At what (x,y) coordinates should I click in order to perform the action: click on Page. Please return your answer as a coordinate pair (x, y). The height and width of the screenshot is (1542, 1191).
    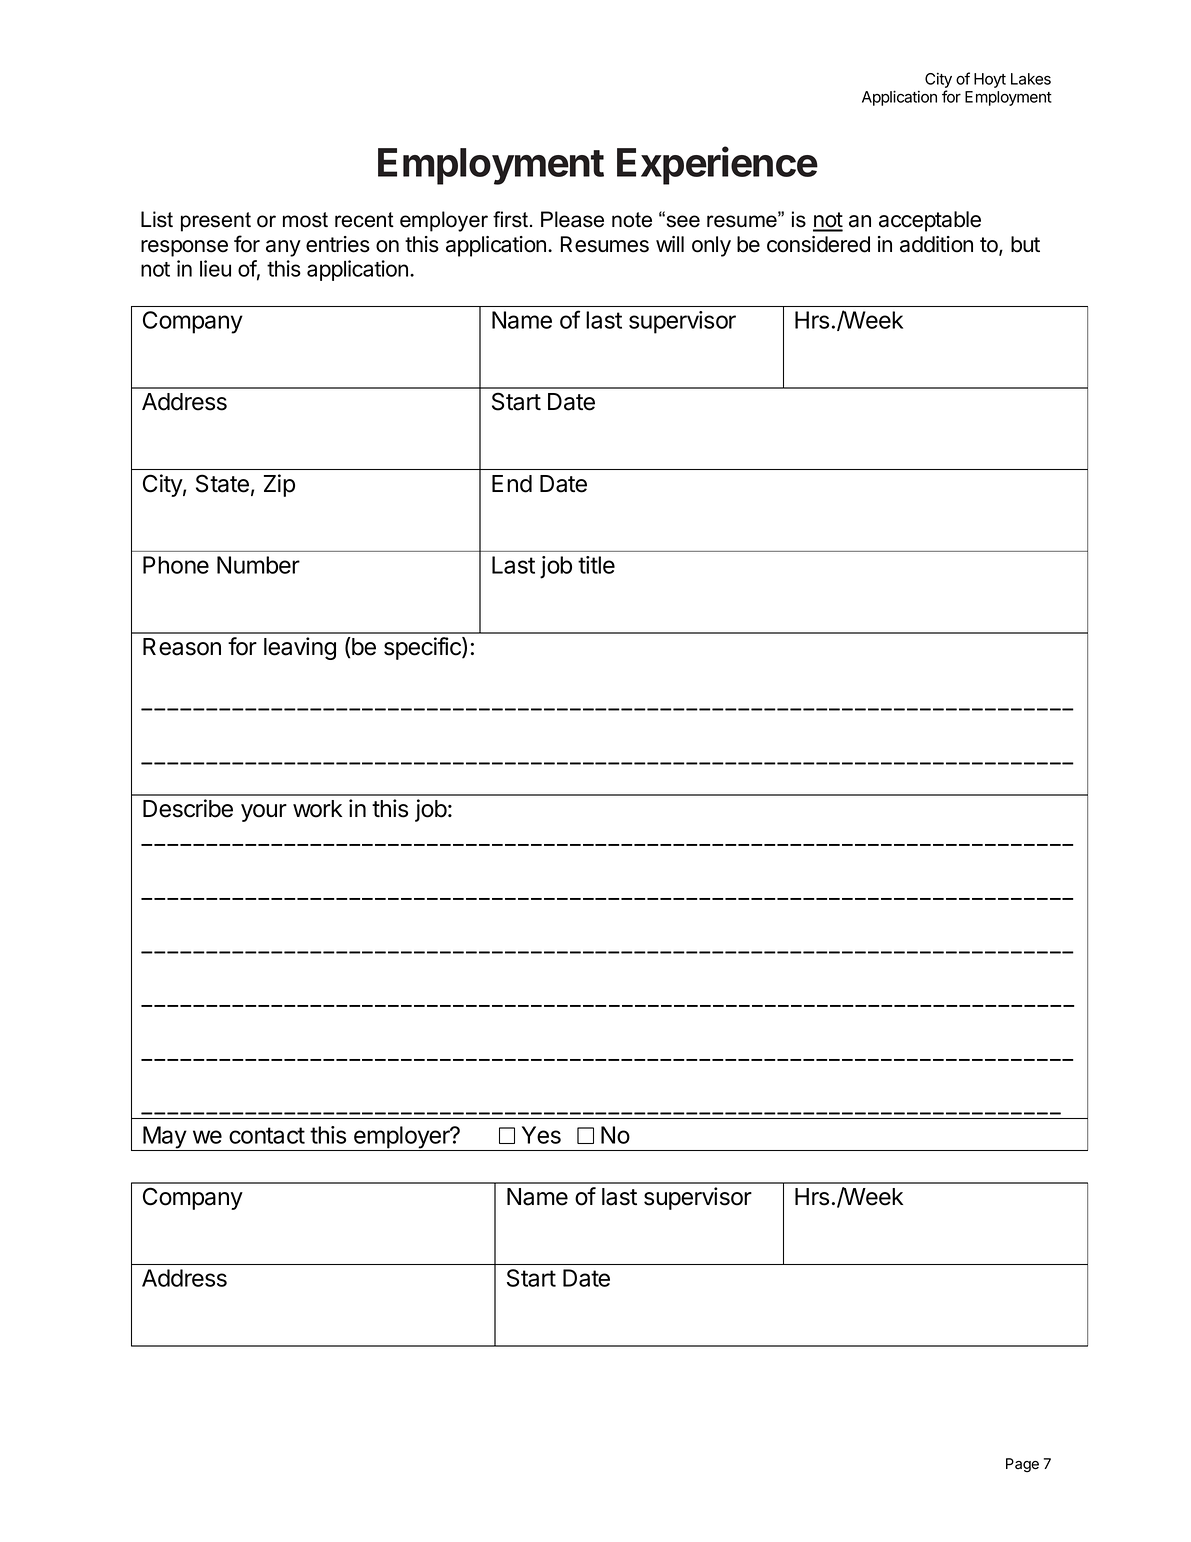
    Looking at the image, I should click on (1022, 1465).
